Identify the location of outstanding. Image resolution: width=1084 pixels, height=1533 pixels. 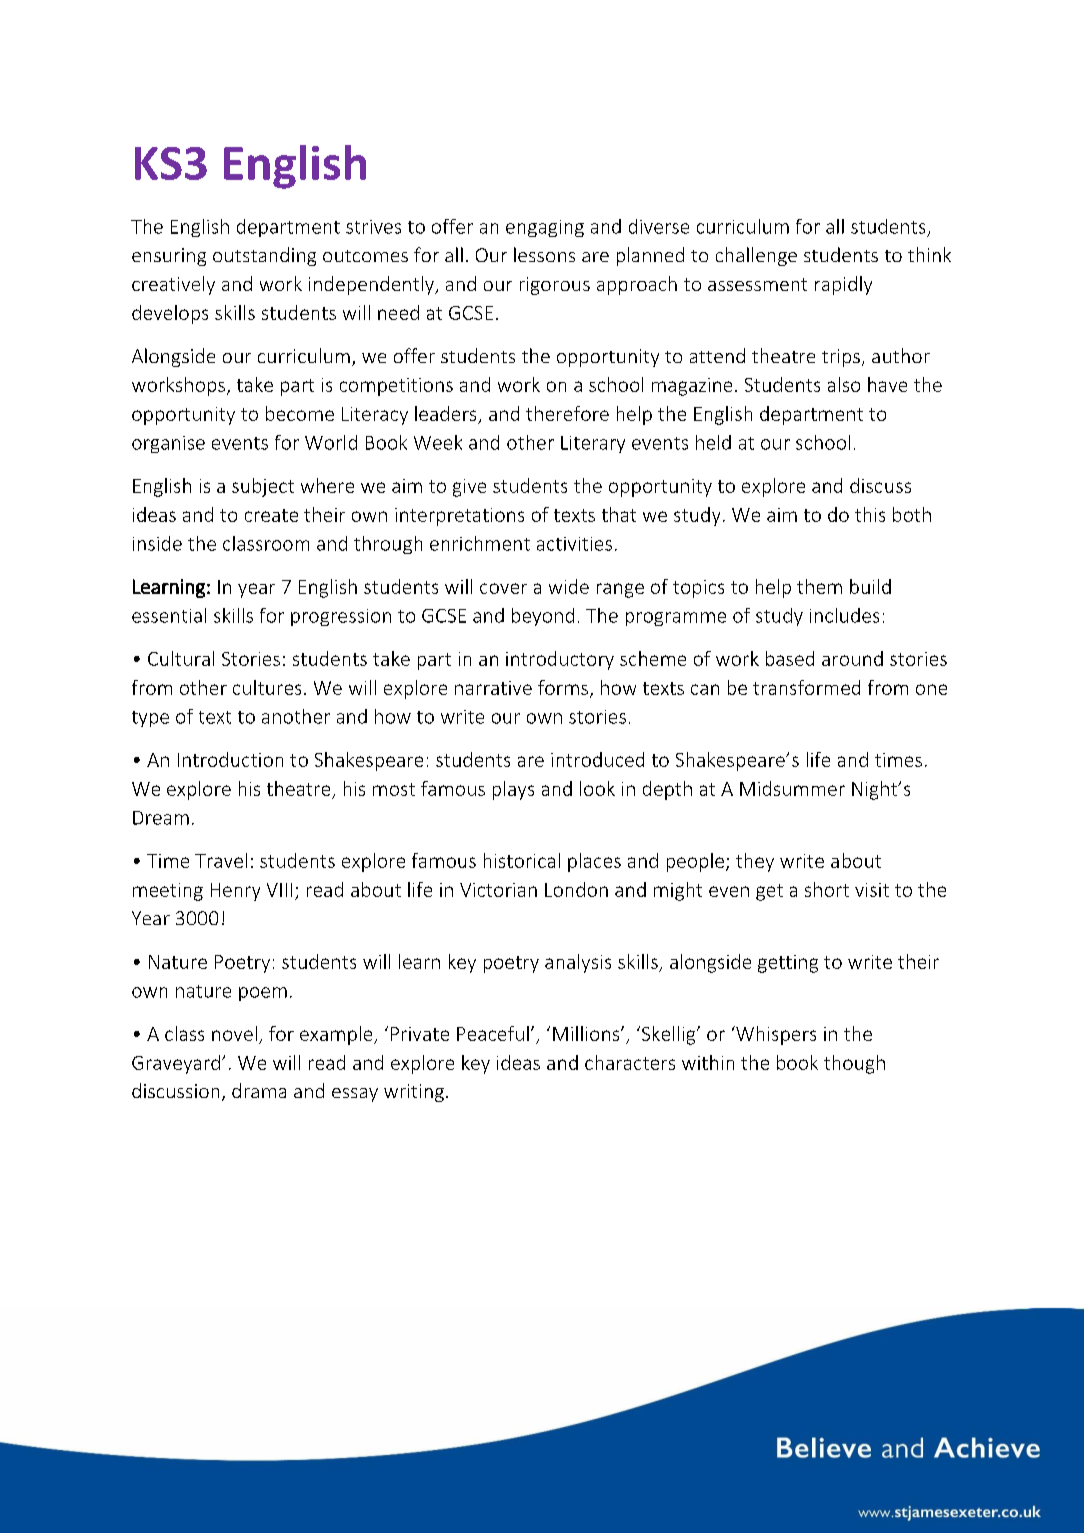
(264, 256).
